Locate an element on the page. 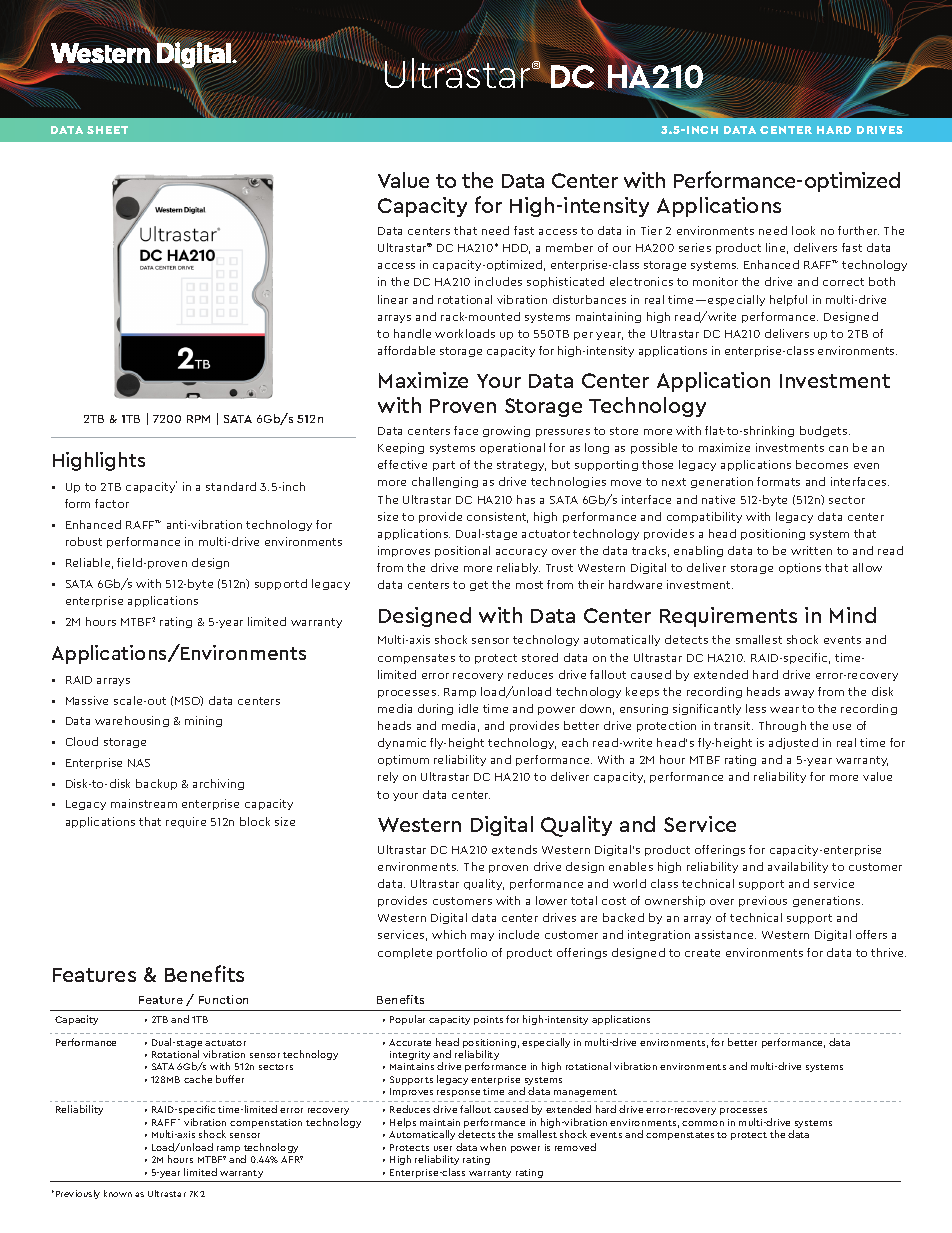  cache is located at coordinates (198, 1079).
